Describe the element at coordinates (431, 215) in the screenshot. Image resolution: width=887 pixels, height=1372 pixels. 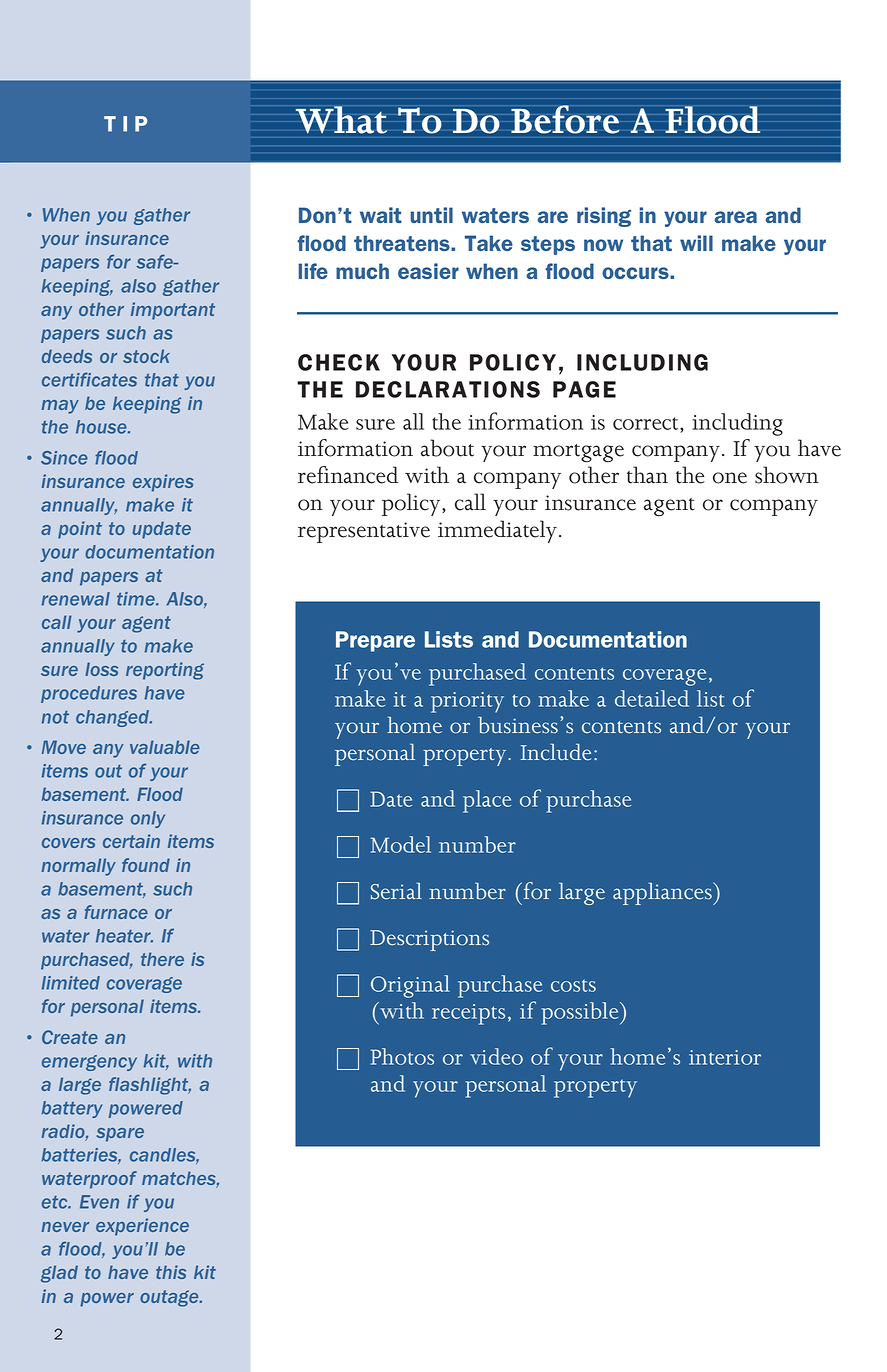
I see `until` at that location.
